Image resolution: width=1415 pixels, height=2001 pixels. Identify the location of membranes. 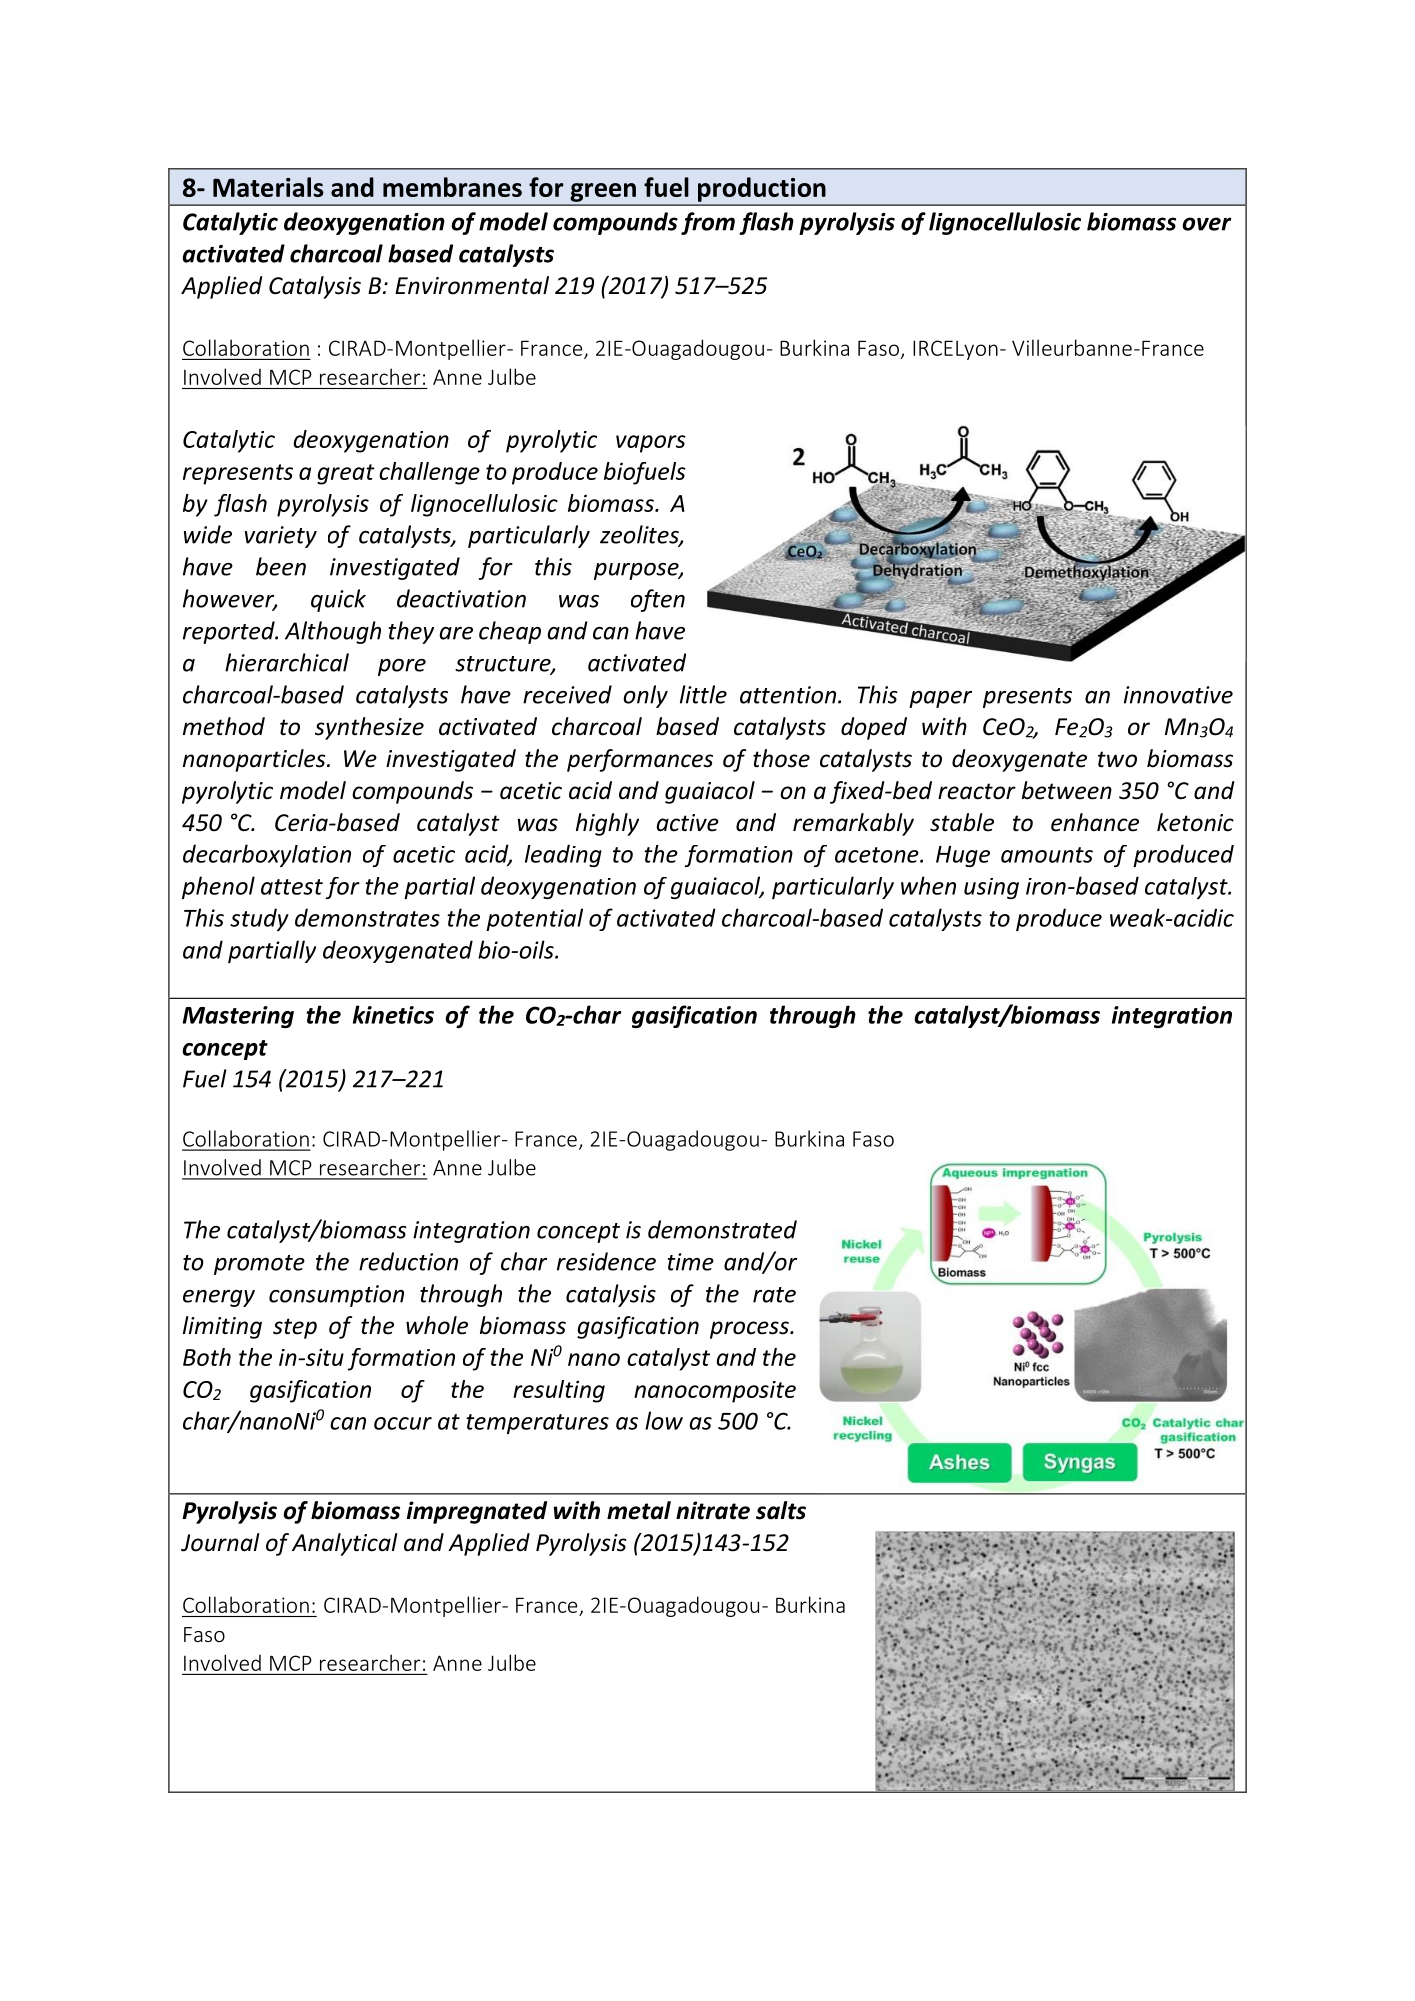
(452, 187).
